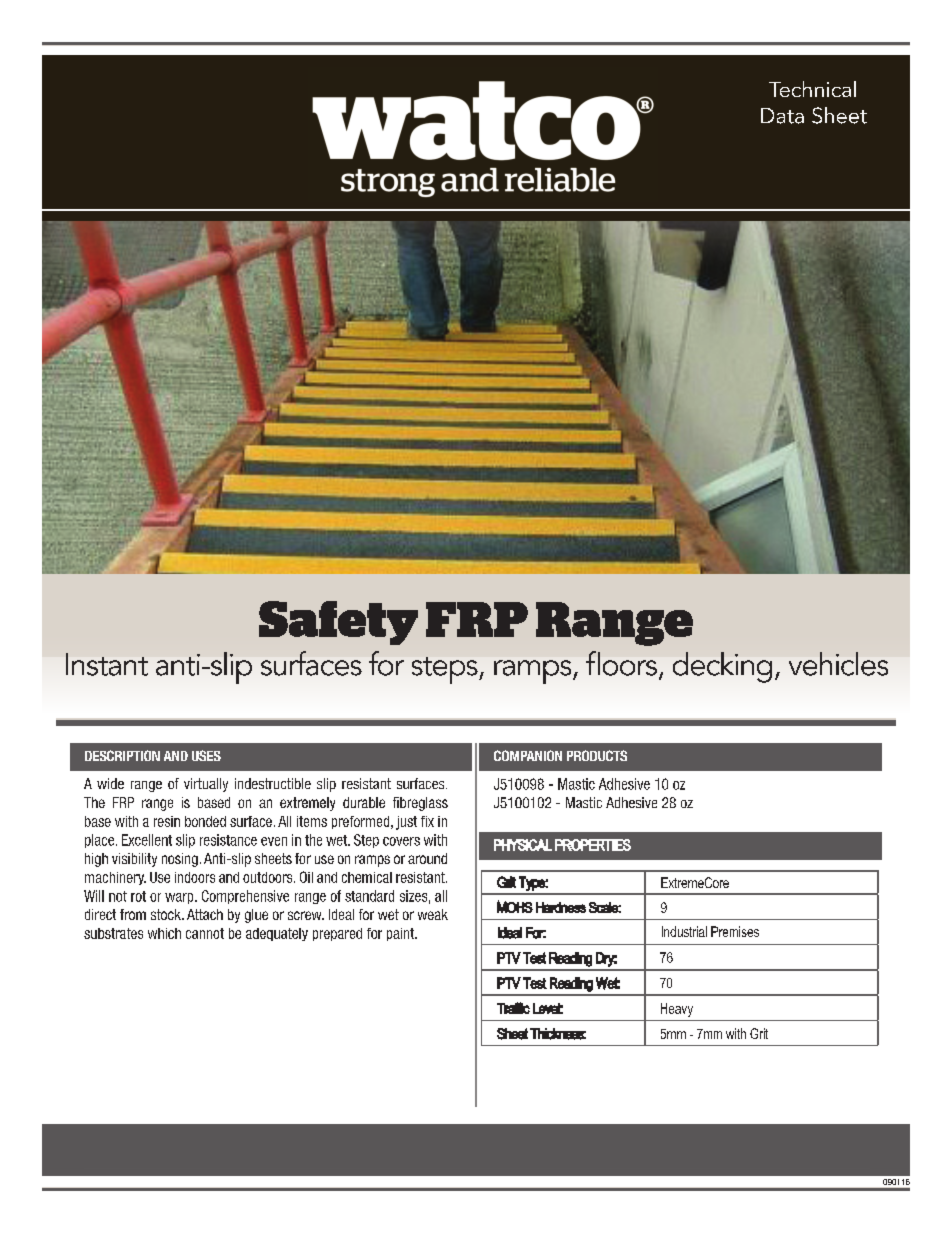  What do you see at coordinates (523, 845) in the document?
I see `PHYSICAL` at bounding box center [523, 845].
